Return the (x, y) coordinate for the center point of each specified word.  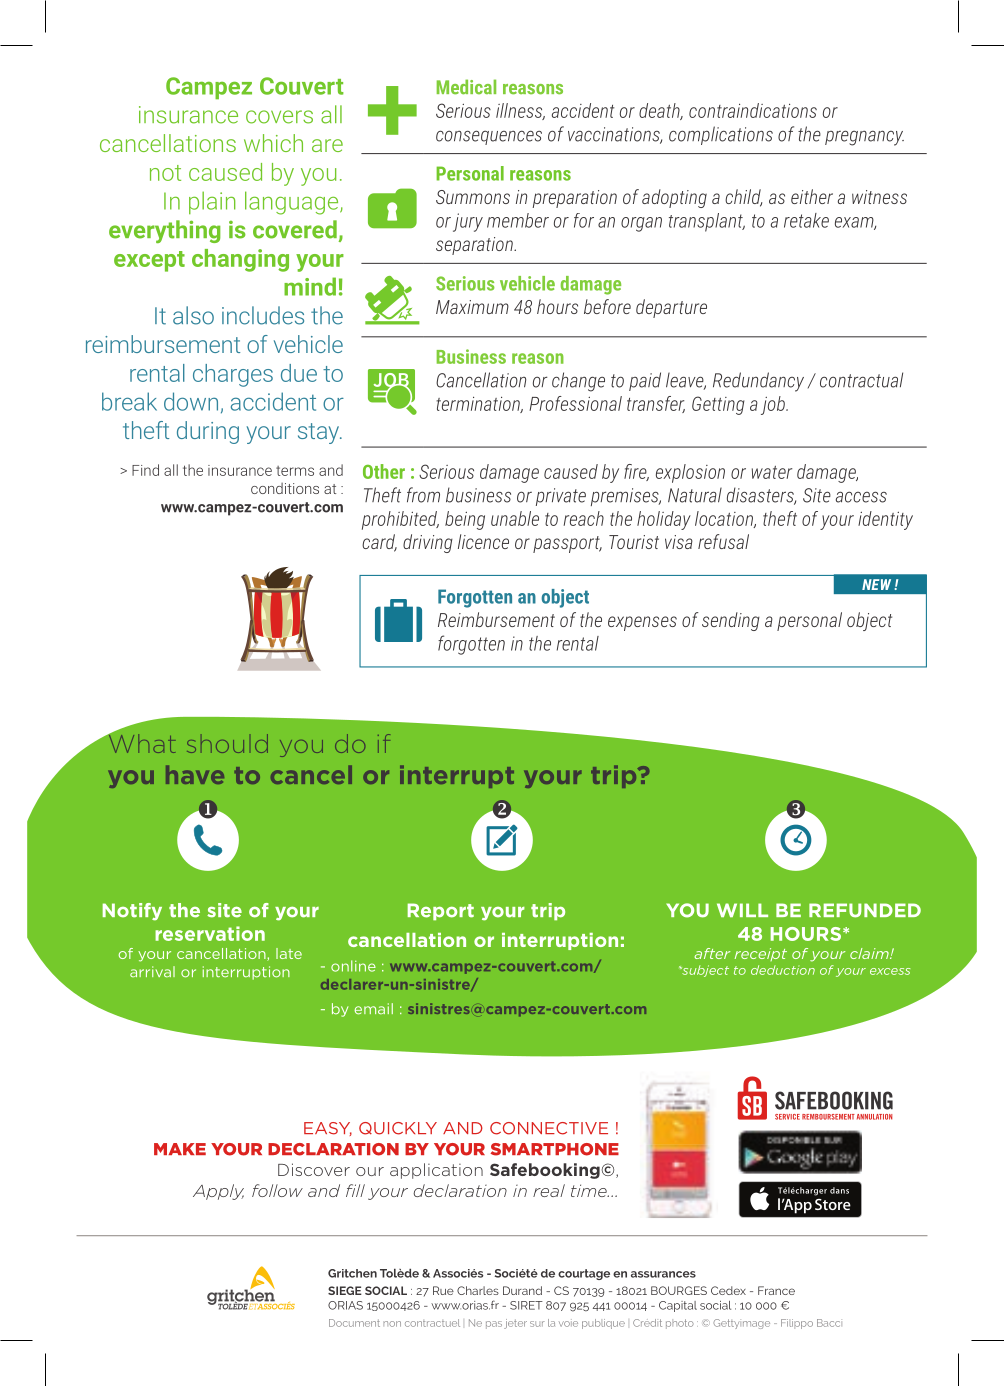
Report (441, 912)
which (273, 143)
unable (515, 518)
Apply (218, 1192)
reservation (210, 933)
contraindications (753, 110)
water (772, 472)
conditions (285, 488)
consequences (489, 137)
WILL (742, 910)
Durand (522, 1290)
